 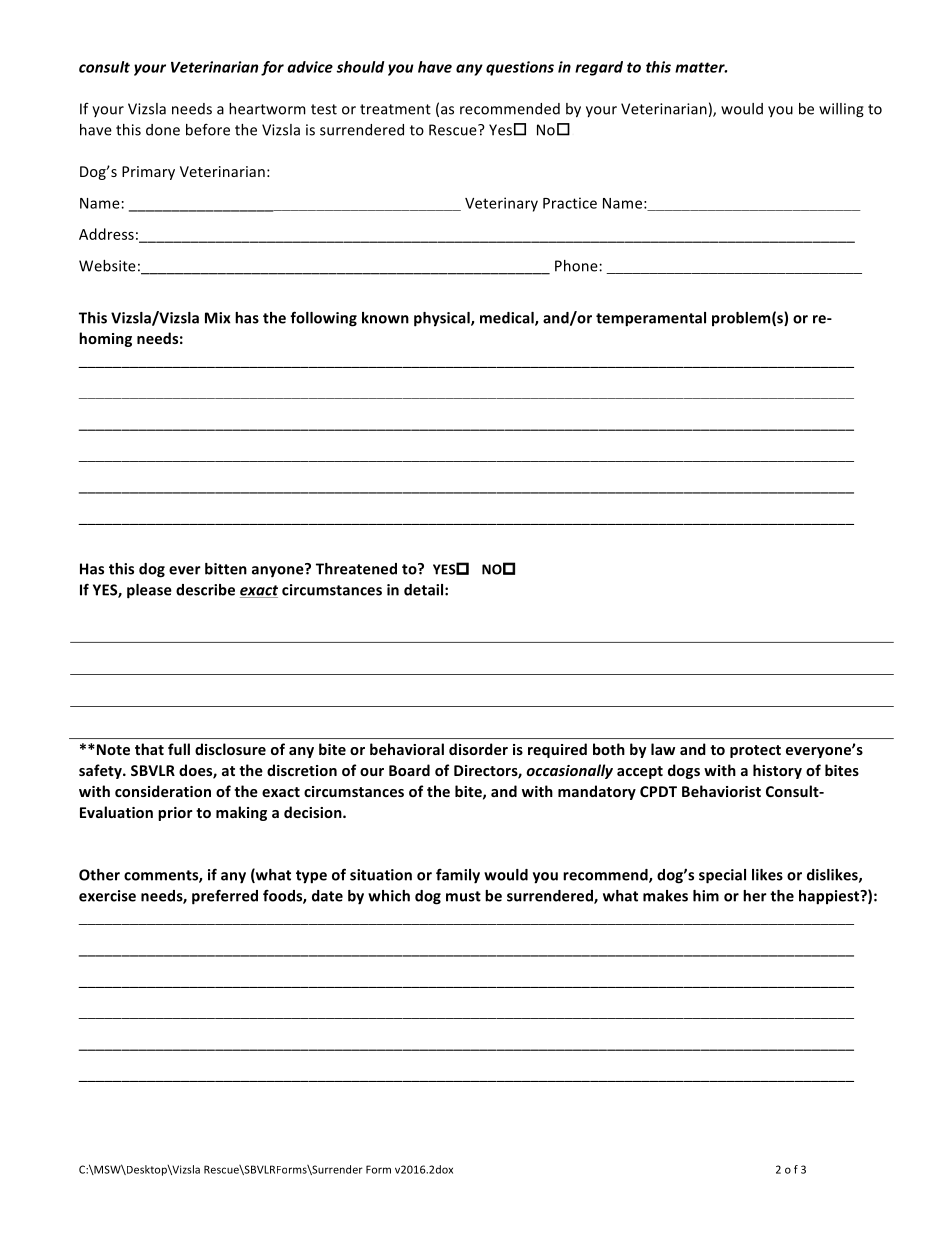 What do you see at coordinates (520, 68) in the screenshot?
I see `questions` at bounding box center [520, 68].
